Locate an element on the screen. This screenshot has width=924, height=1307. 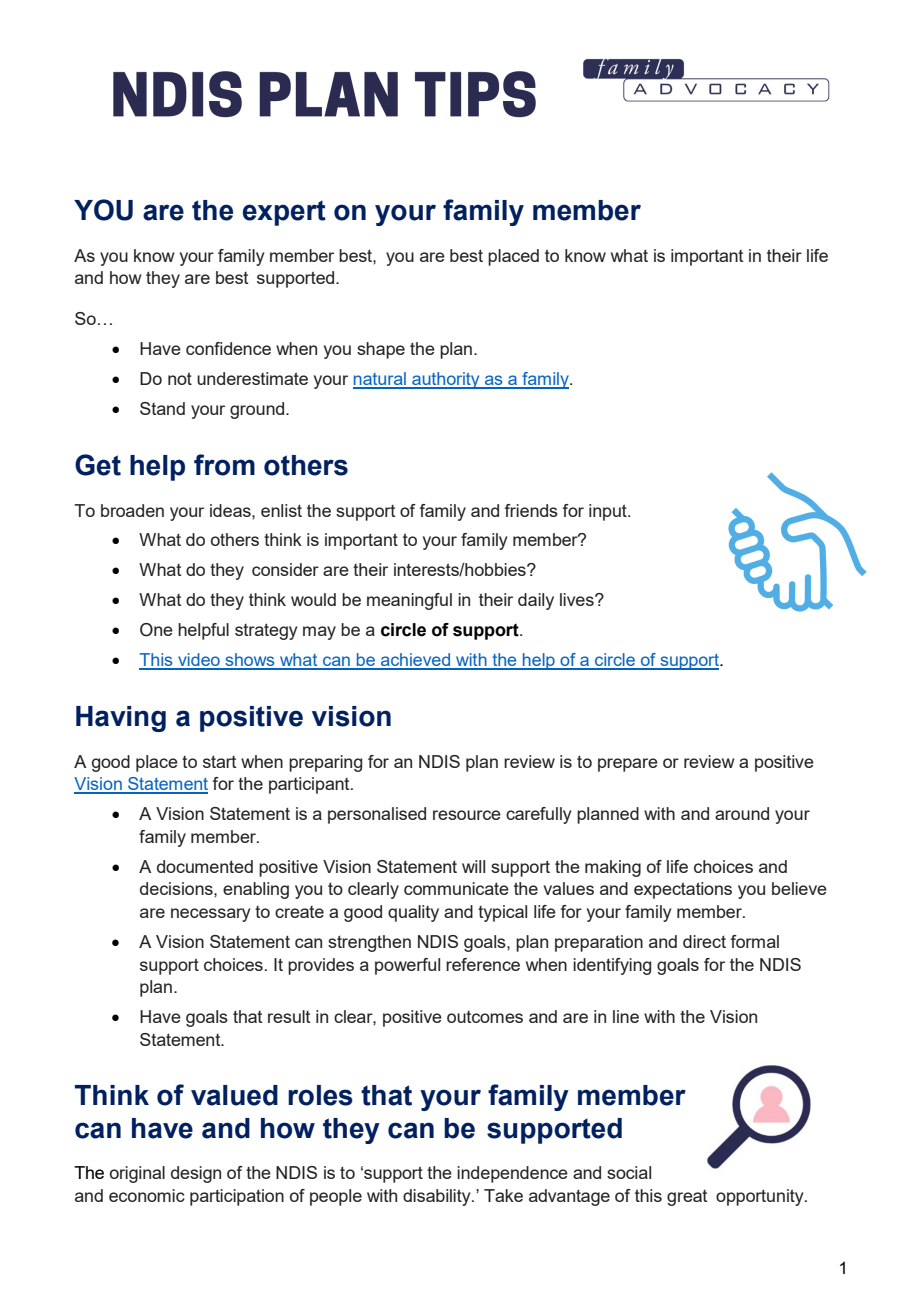
input is located at coordinates (609, 512).
